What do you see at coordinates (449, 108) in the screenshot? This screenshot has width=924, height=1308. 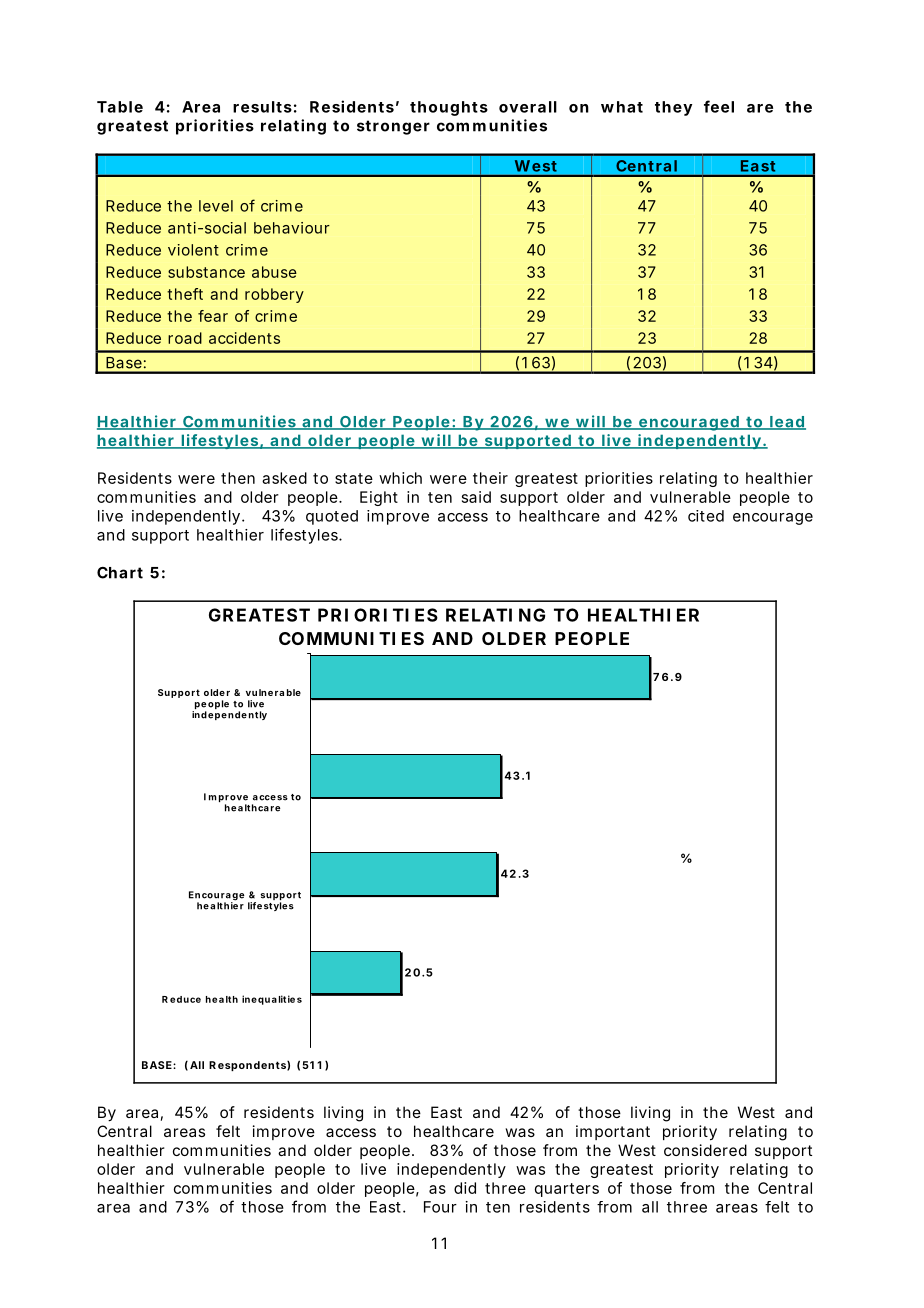 I see `thoughts` at bounding box center [449, 108].
